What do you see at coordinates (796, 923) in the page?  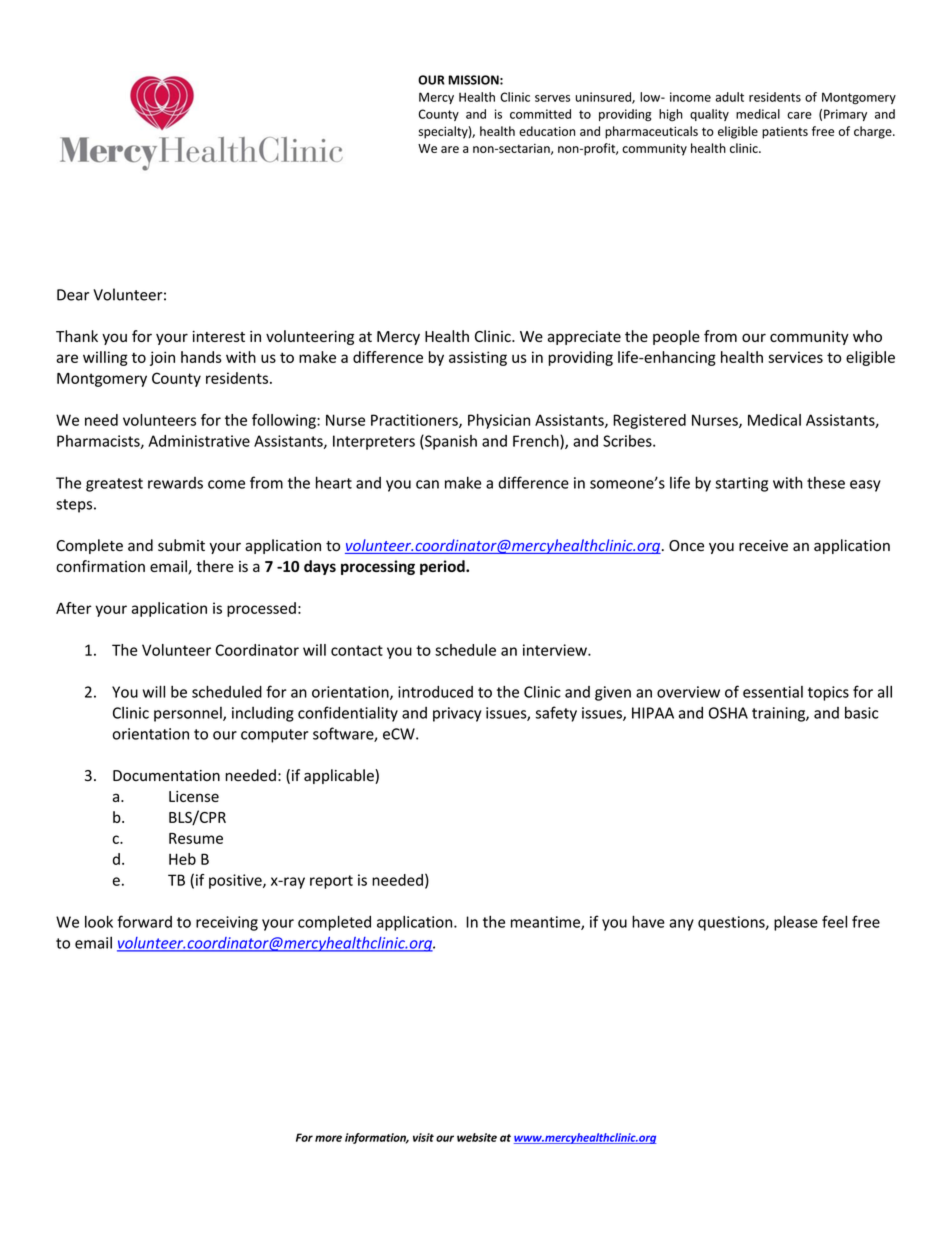 I see `please` at bounding box center [796, 923].
